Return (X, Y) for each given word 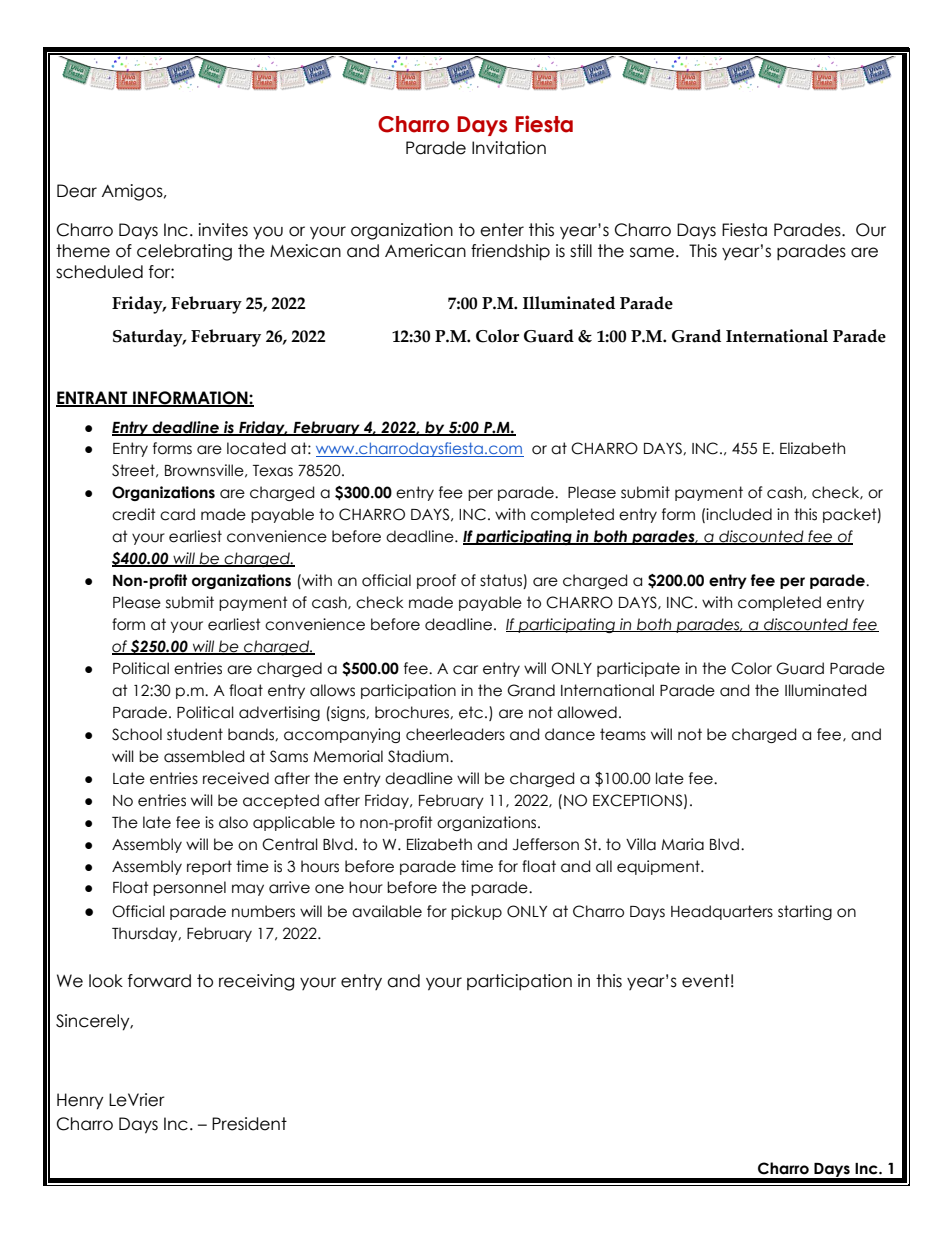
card (177, 514)
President (249, 1124)
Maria (682, 844)
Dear (77, 191)
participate (638, 669)
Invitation (509, 148)
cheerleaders (455, 734)
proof (436, 581)
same (653, 252)
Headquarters (722, 912)
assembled (204, 756)
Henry (80, 1101)
